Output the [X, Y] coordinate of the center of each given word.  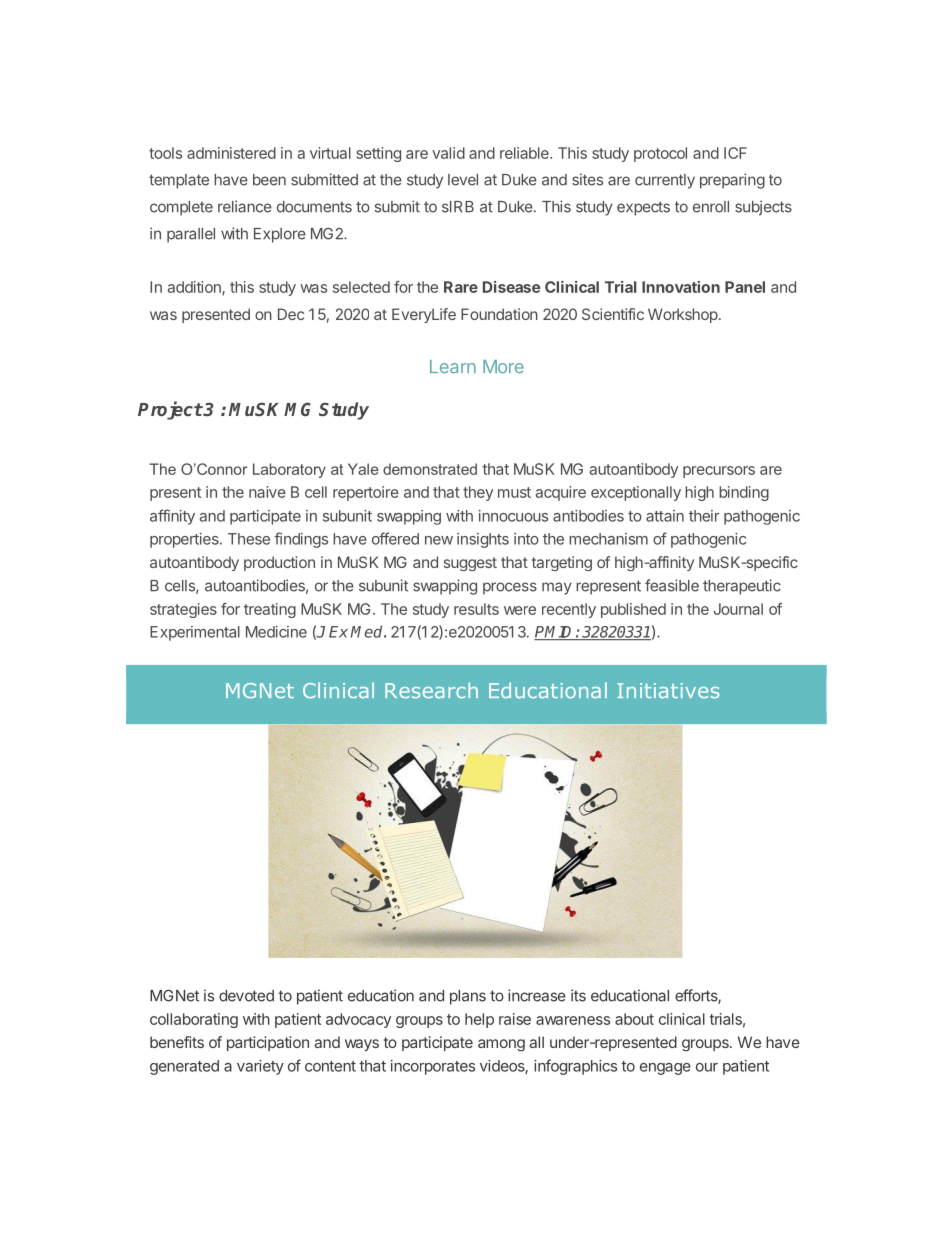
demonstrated [430, 469]
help [479, 1020]
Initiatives [668, 691]
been [269, 180]
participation [268, 1043]
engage [665, 1069]
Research [431, 690]
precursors [719, 472]
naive [267, 492]
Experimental [195, 633]
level [463, 180]
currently [665, 181]
